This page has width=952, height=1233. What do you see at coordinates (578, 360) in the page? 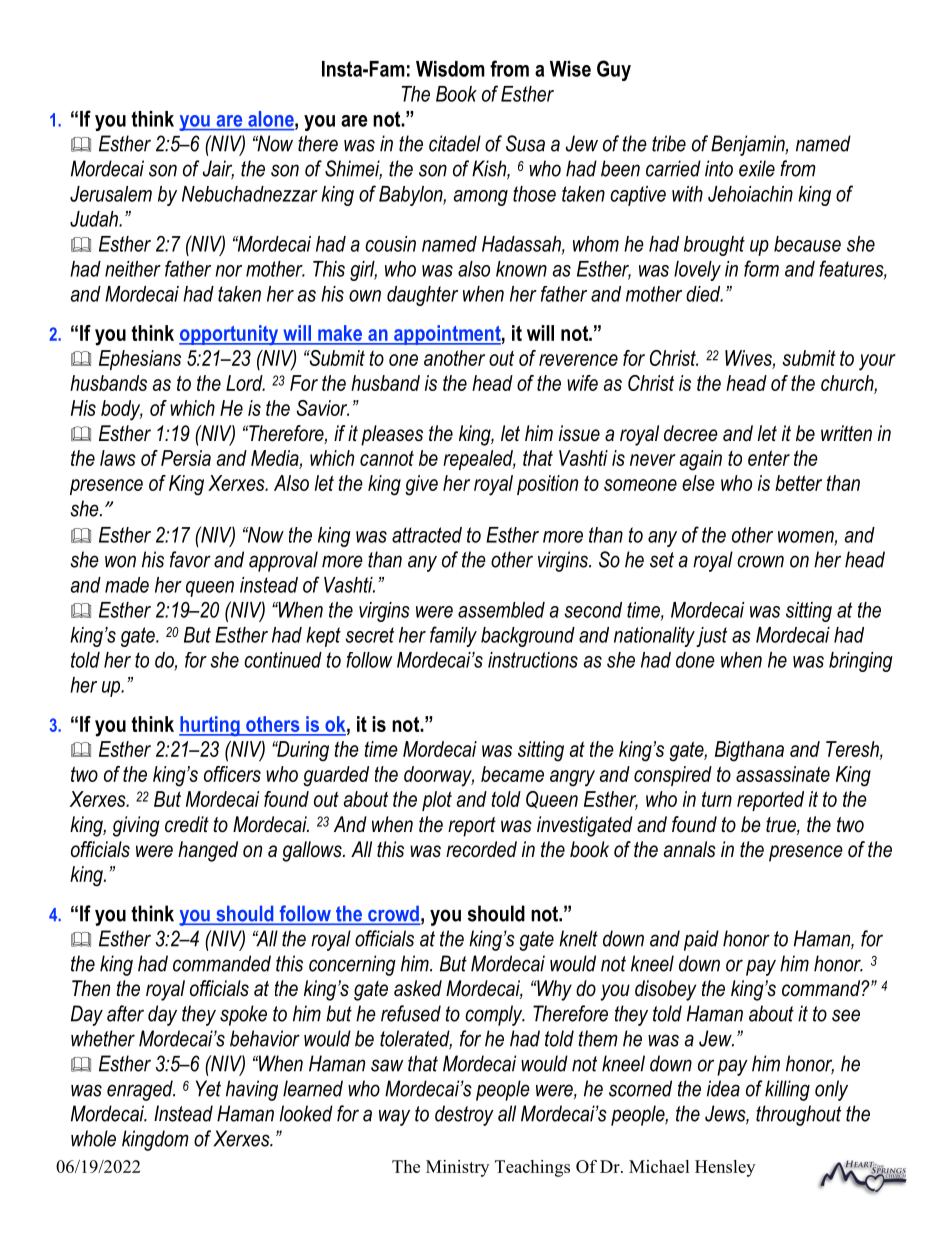
I see `reverence` at bounding box center [578, 360].
